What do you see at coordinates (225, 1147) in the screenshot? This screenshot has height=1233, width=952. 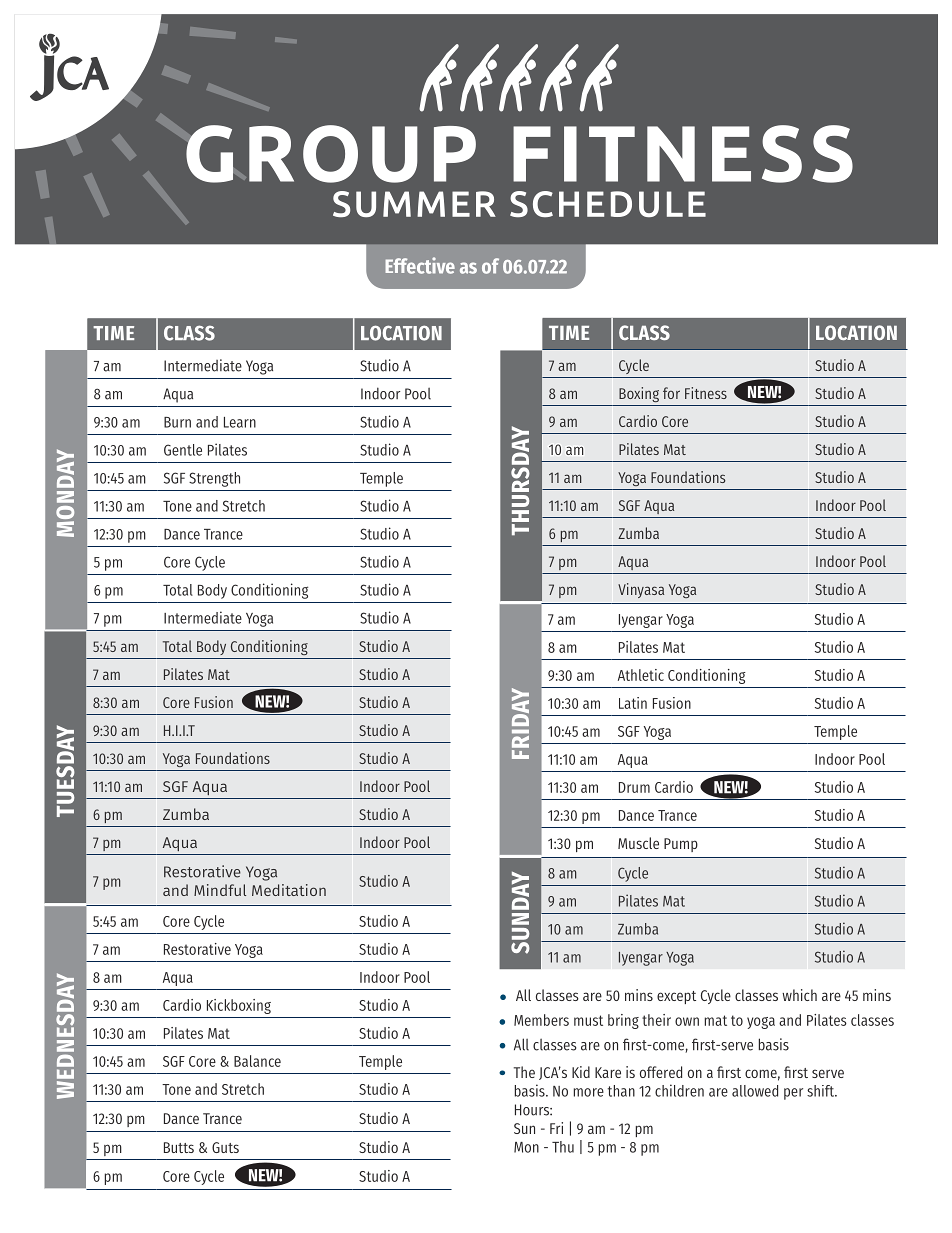 I see `Guts` at bounding box center [225, 1147].
